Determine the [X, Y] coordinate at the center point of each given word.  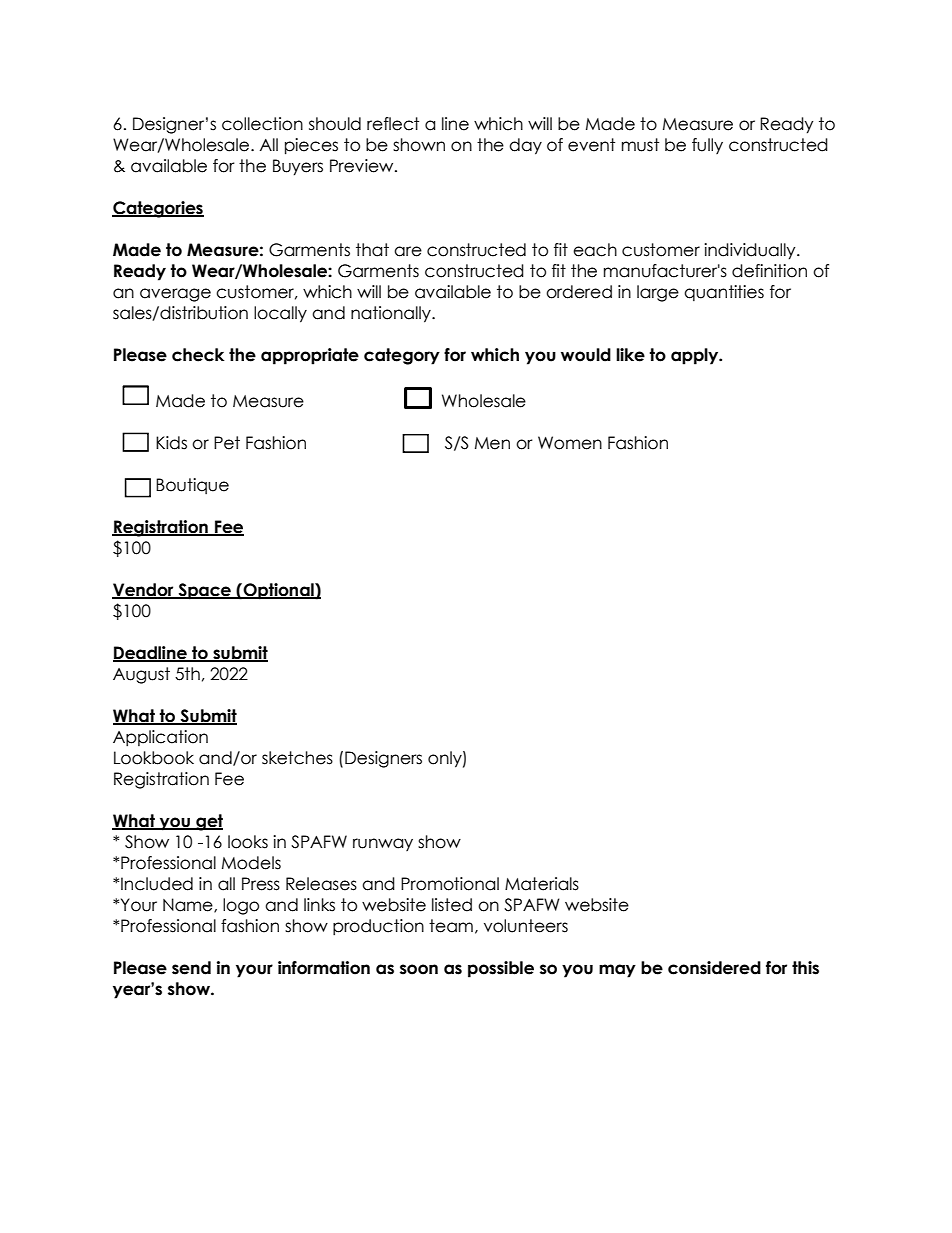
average [175, 295]
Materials [542, 884]
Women [570, 443]
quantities [724, 293]
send [191, 968]
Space [204, 591]
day [525, 146]
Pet [227, 443]
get [208, 822]
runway [383, 844]
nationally [392, 314]
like [630, 355]
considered [714, 968]
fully [707, 146]
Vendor [144, 590]
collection [262, 124]
